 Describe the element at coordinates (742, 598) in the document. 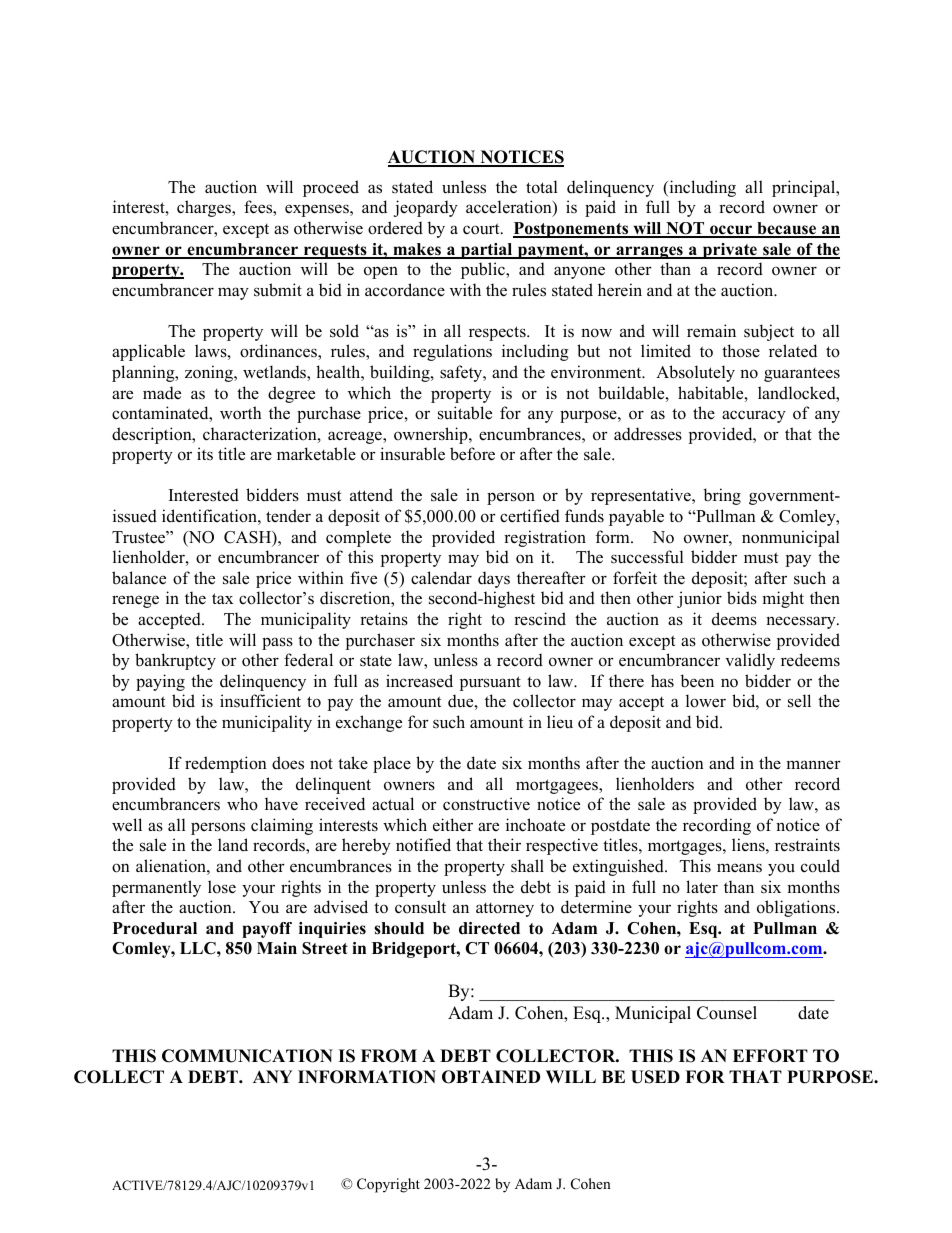

I see `bids` at that location.
